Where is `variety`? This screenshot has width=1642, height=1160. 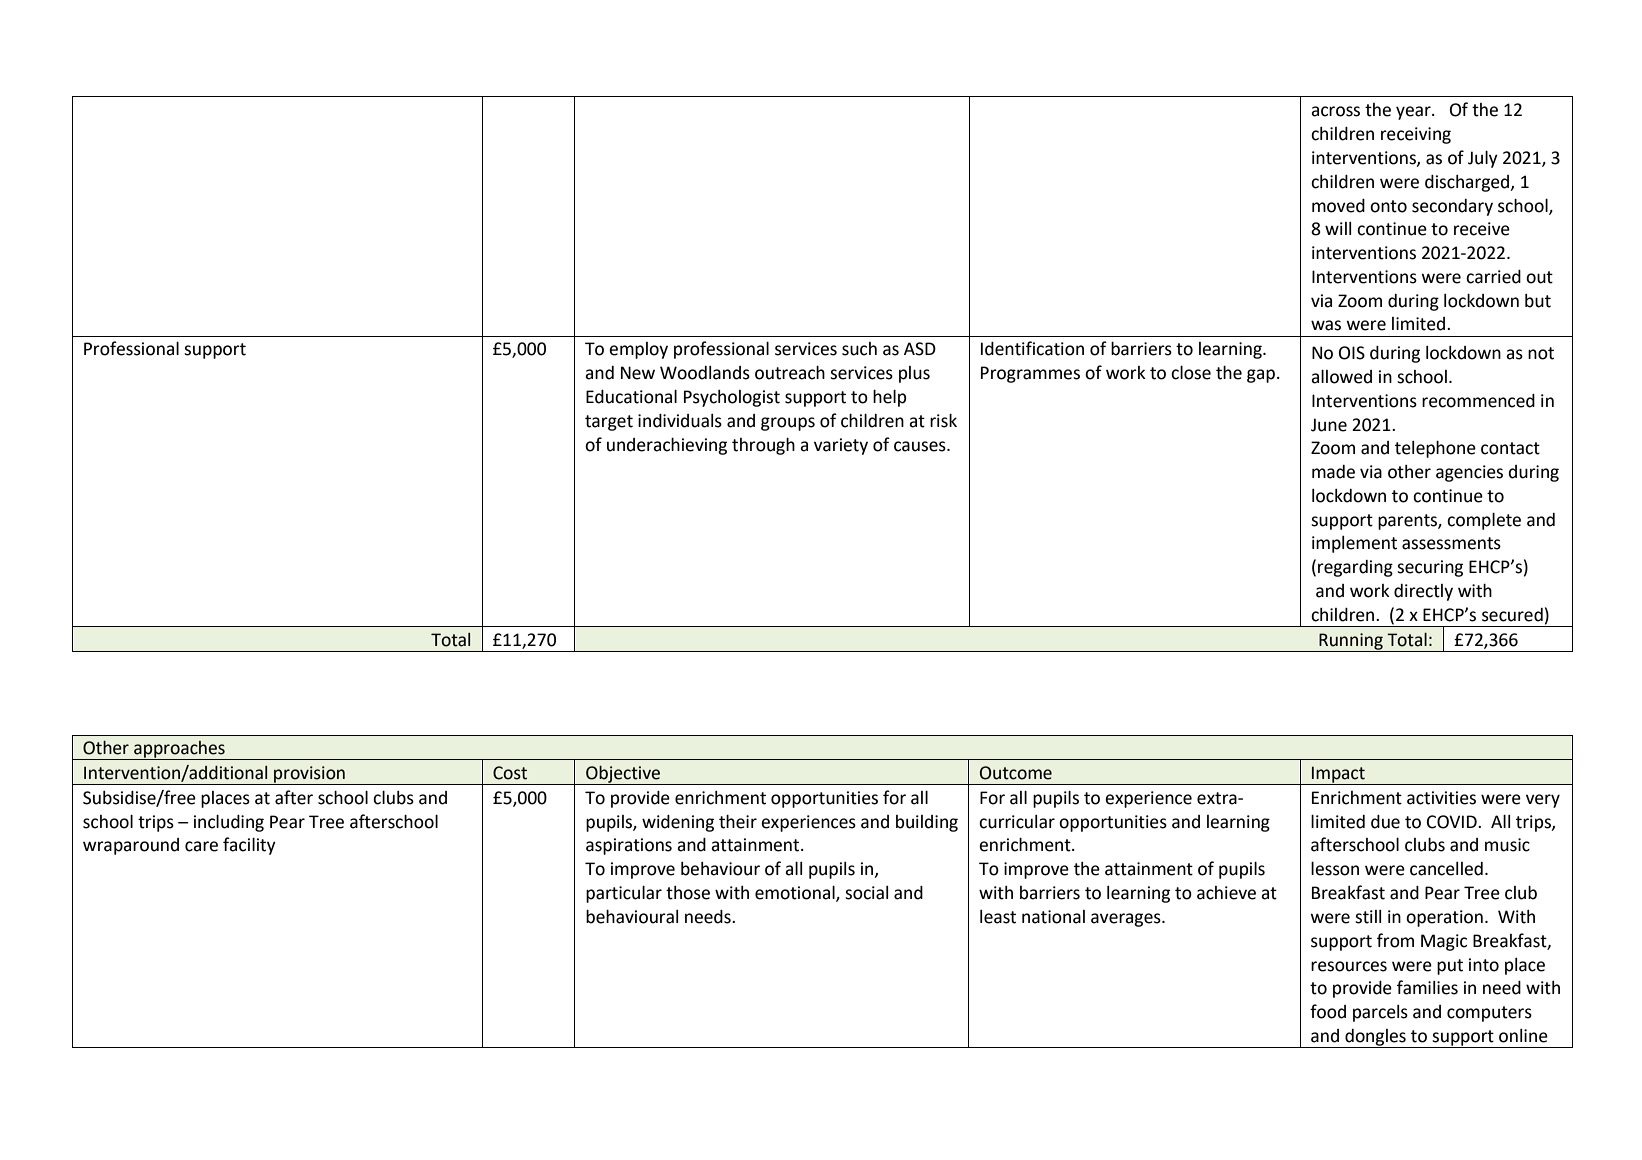 variety is located at coordinates (841, 446).
